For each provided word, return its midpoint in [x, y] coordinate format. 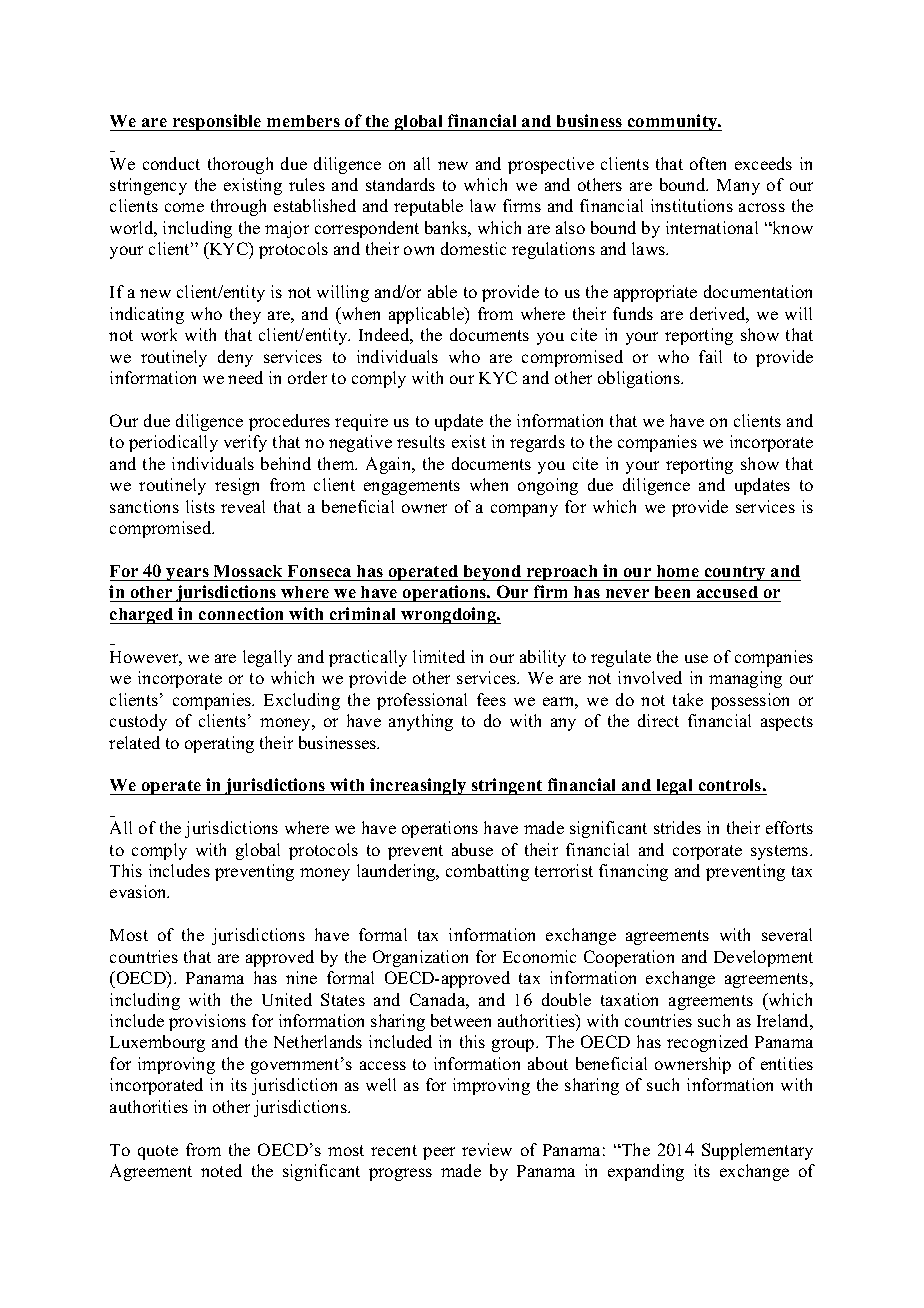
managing [745, 679]
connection [241, 613]
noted [221, 1170]
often [708, 163]
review [487, 1149]
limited [439, 656]
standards [400, 184]
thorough [240, 165]
